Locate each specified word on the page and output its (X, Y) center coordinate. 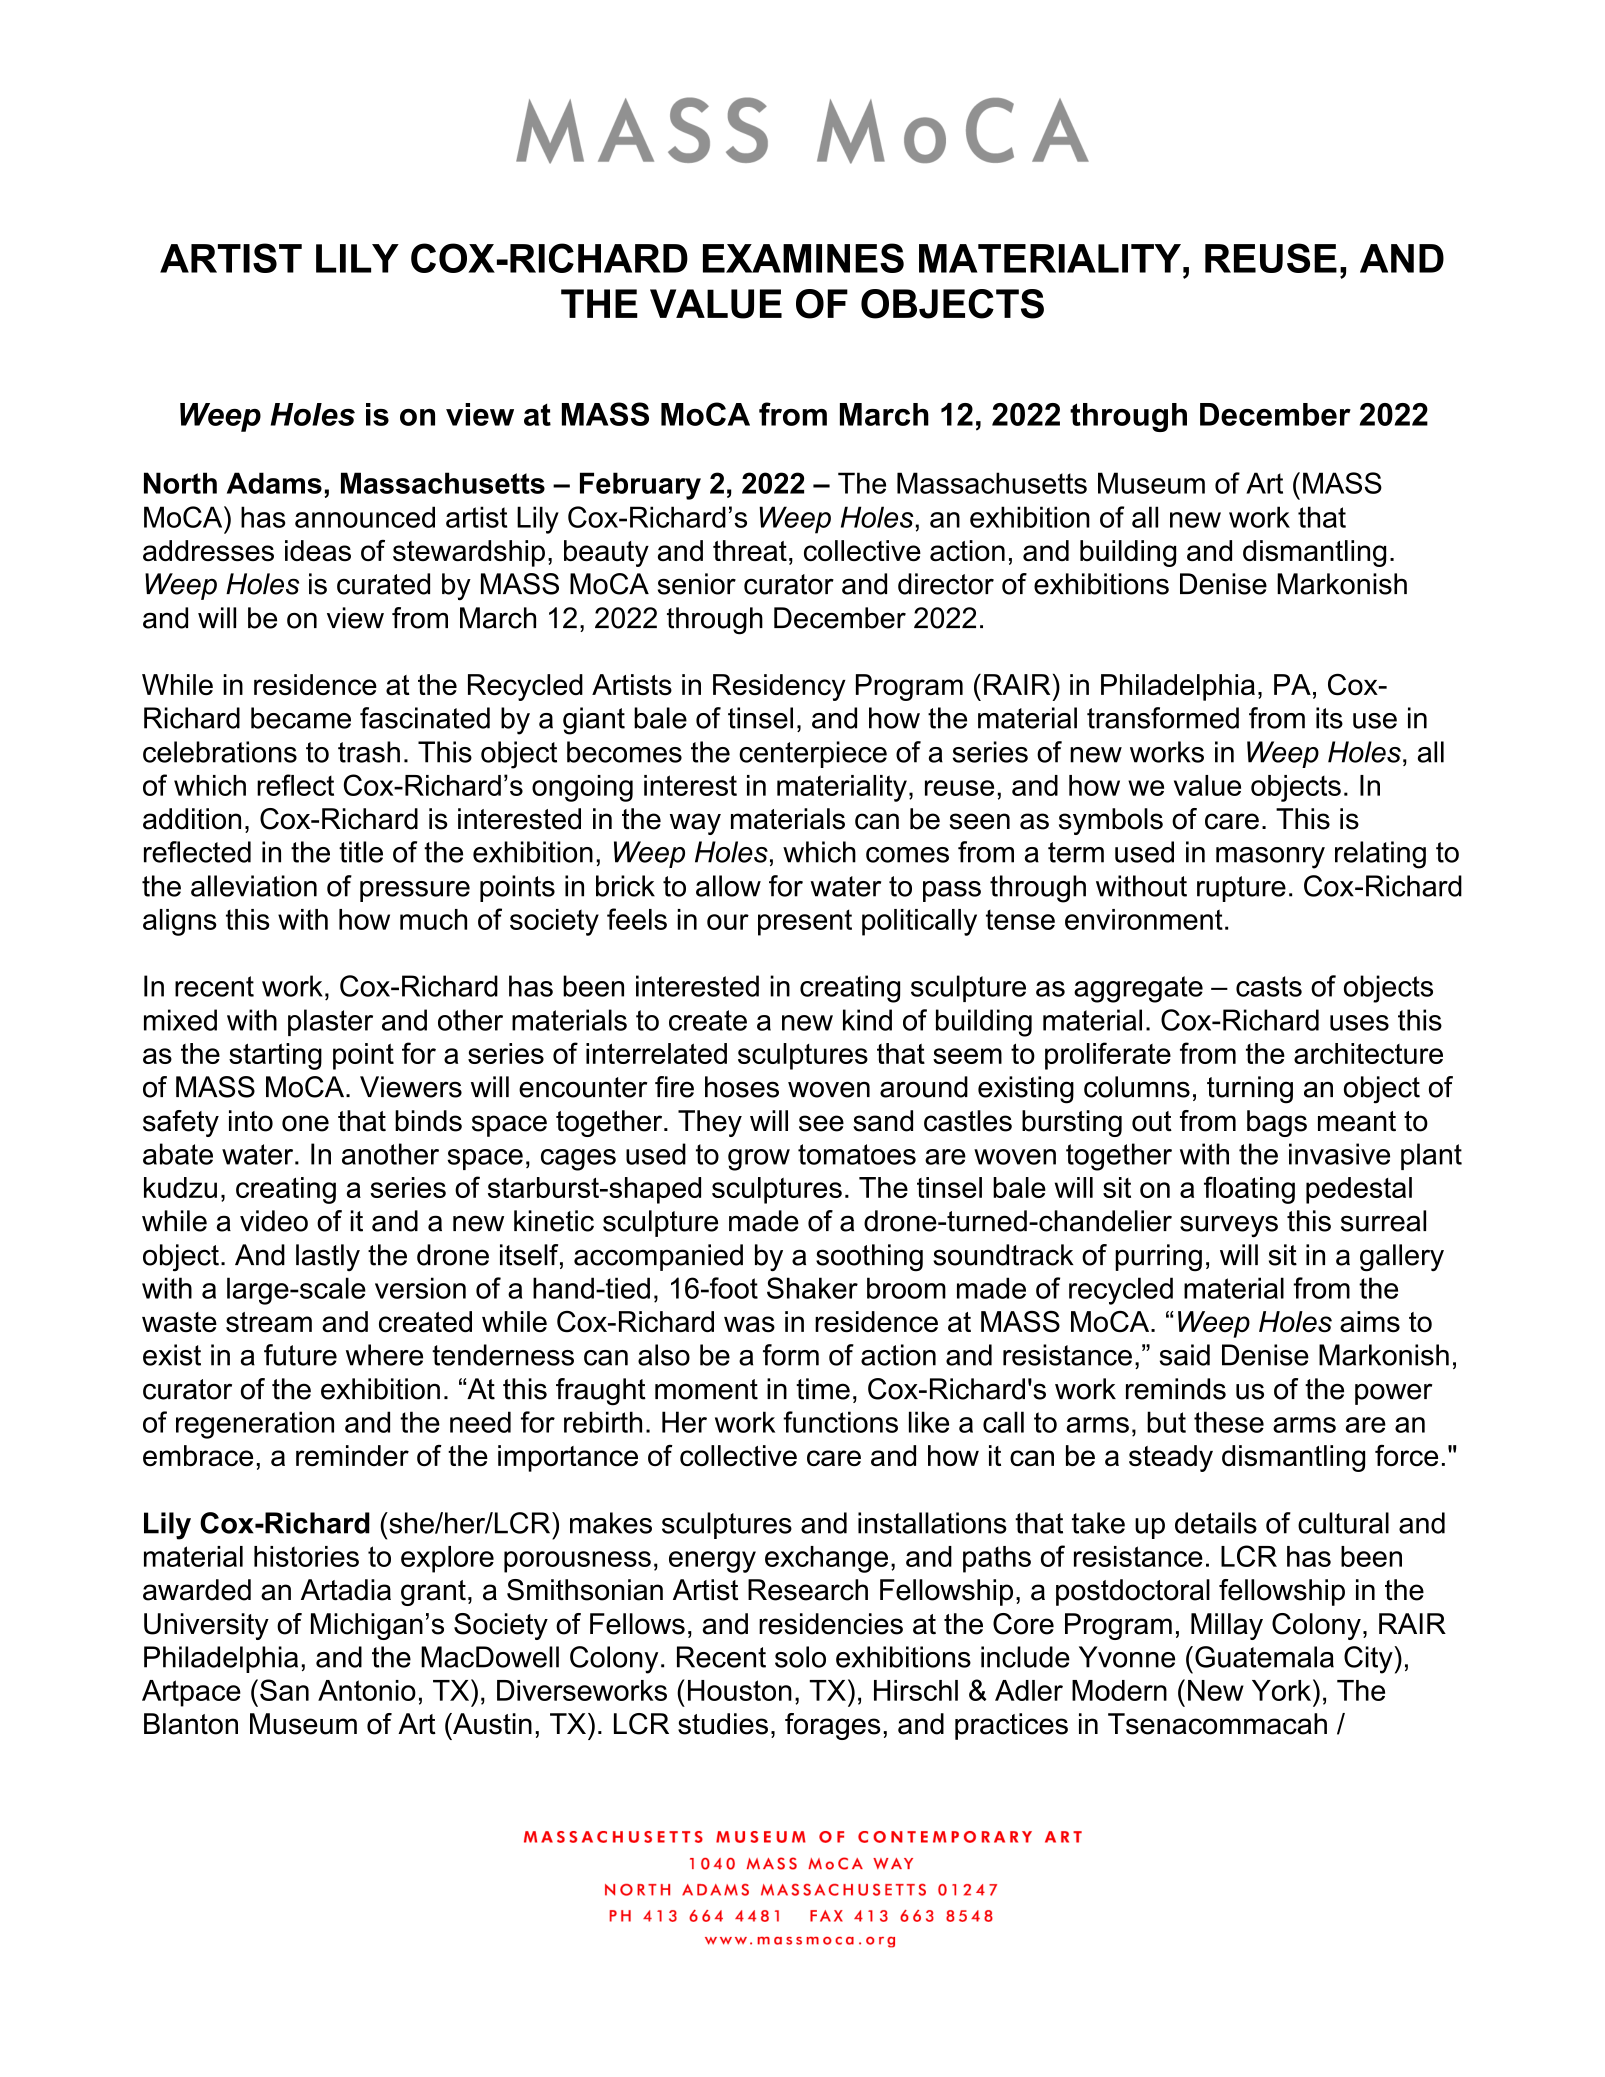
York (1281, 1690)
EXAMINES (803, 258)
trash (369, 752)
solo (800, 1657)
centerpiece (813, 754)
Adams (274, 483)
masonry (1270, 858)
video (274, 1221)
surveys (1229, 1226)
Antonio (367, 1690)
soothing (869, 1258)
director (946, 584)
